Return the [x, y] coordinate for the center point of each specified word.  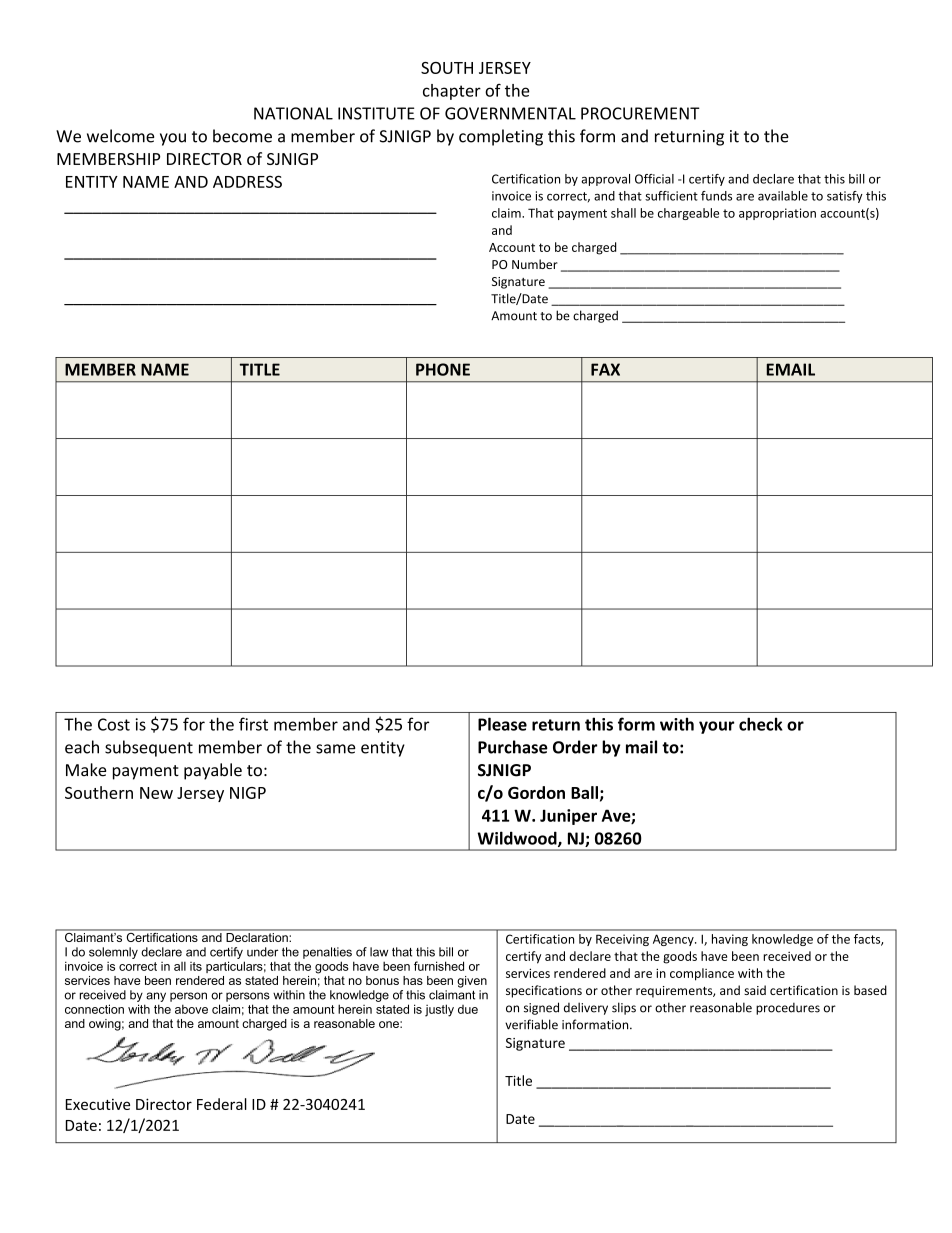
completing [501, 137]
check [761, 724]
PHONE [443, 369]
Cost [114, 724]
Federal [222, 1104]
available [783, 196]
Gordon [536, 792]
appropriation [777, 214]
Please [502, 724]
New [156, 793]
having [730, 940]
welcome [120, 136]
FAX [605, 369]
